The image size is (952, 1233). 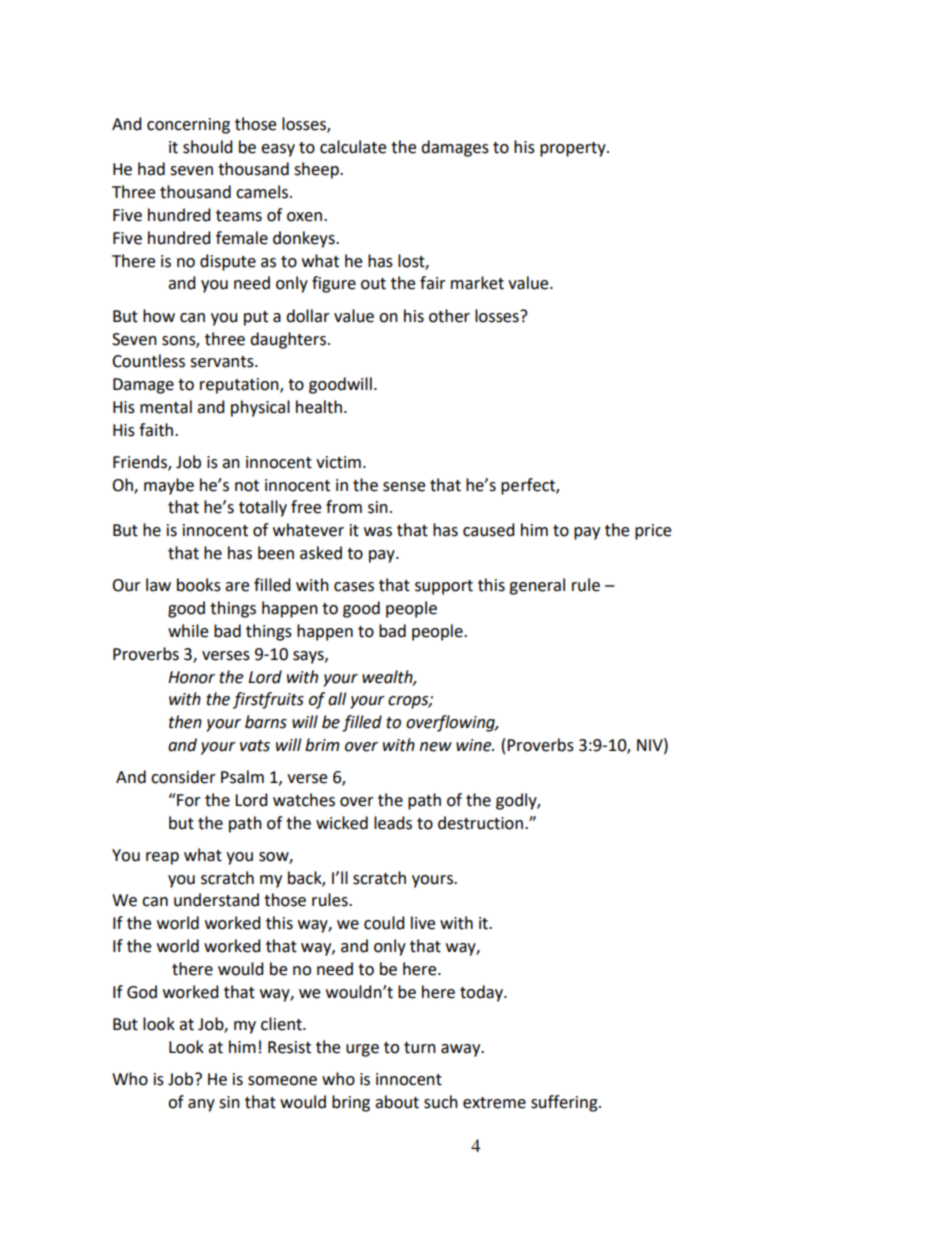 What do you see at coordinates (653, 532) in the screenshot?
I see `price` at bounding box center [653, 532].
